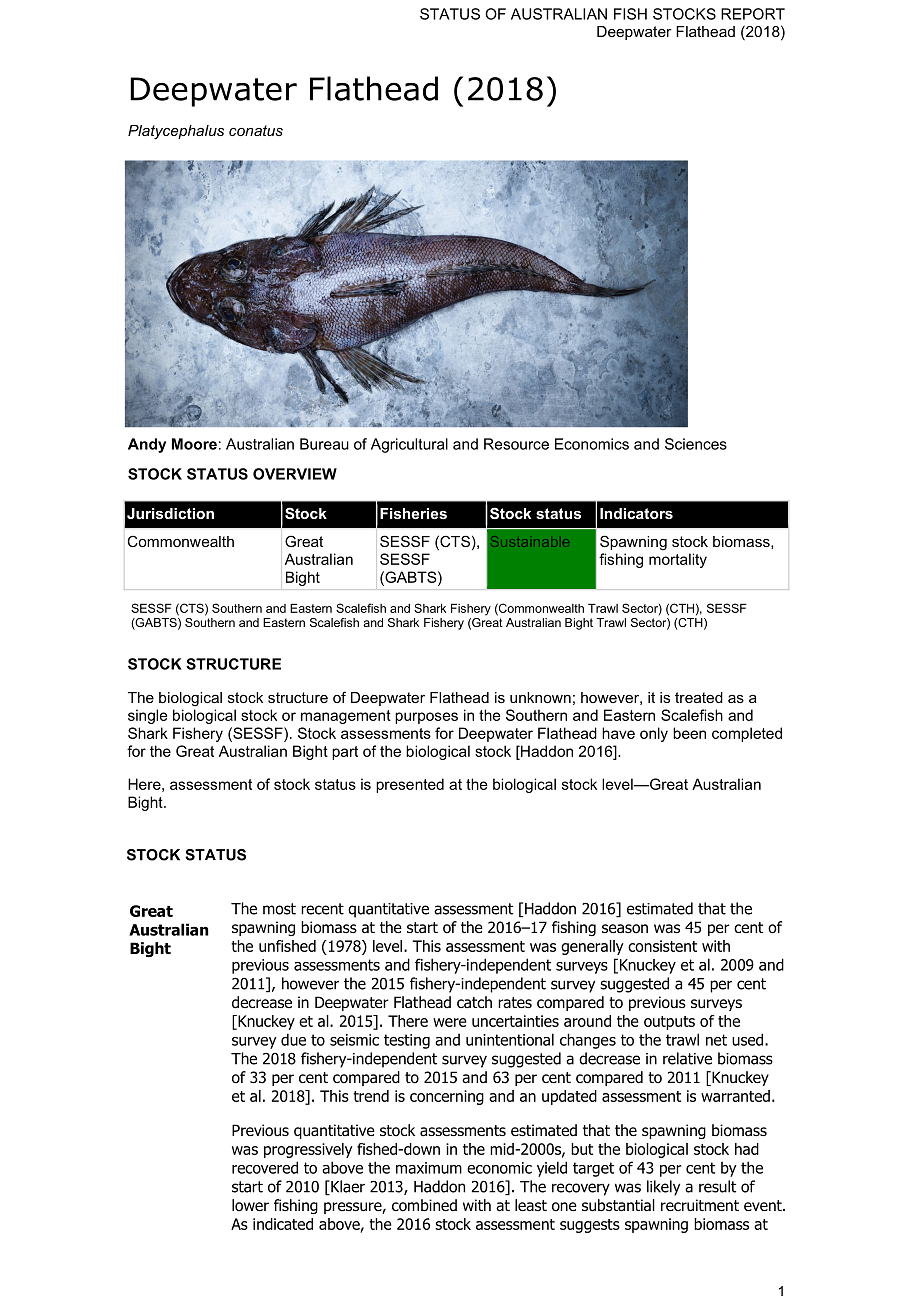  What do you see at coordinates (700, 1205) in the screenshot?
I see `recruitment` at bounding box center [700, 1205].
